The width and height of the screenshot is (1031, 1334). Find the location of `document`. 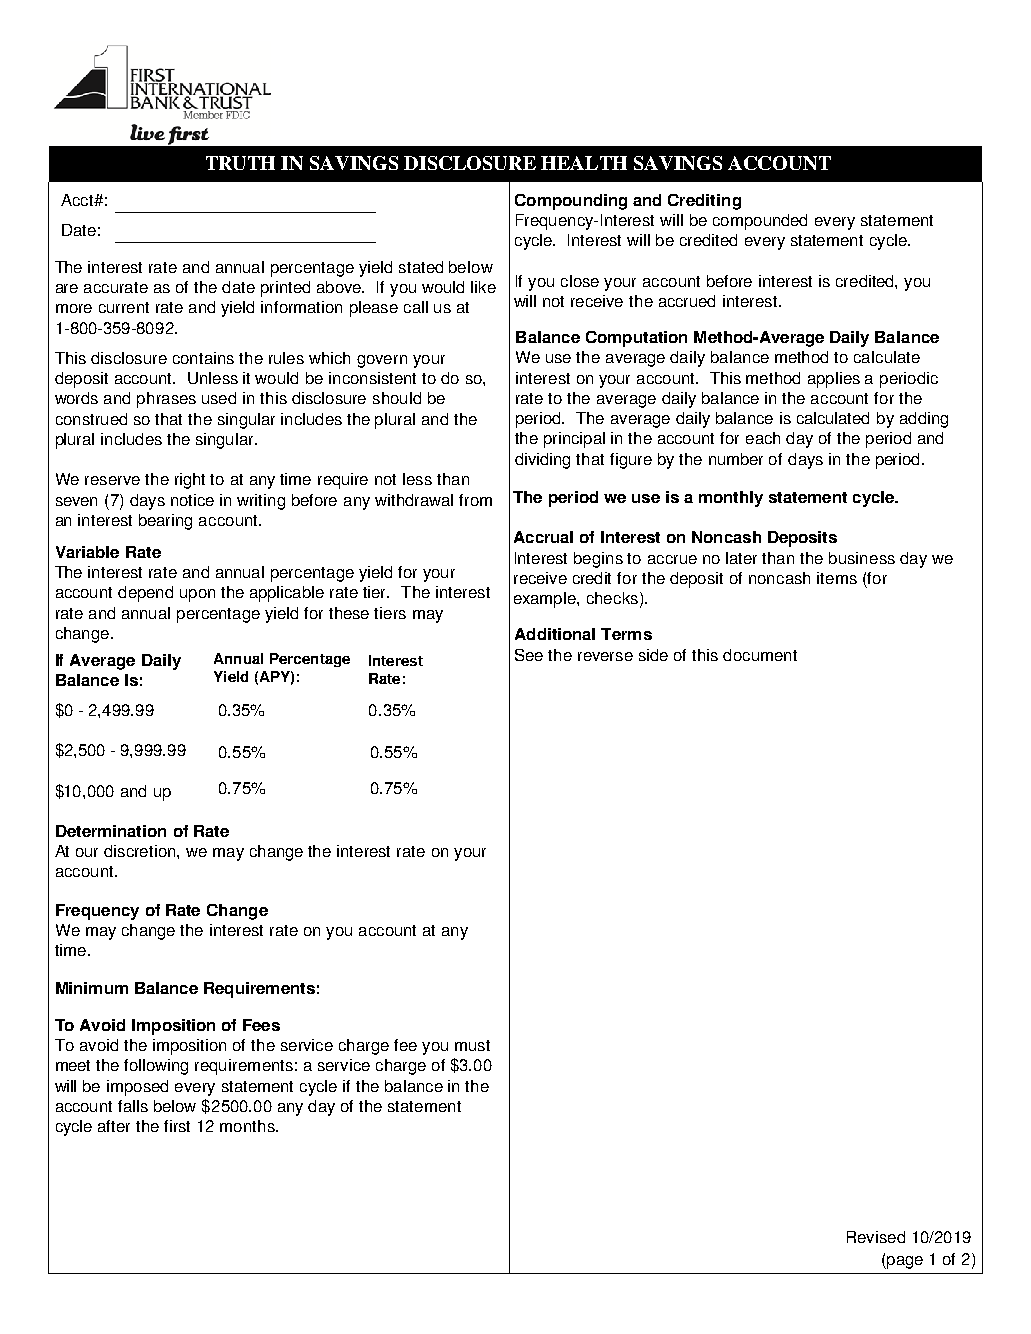

document is located at coordinates (760, 655).
